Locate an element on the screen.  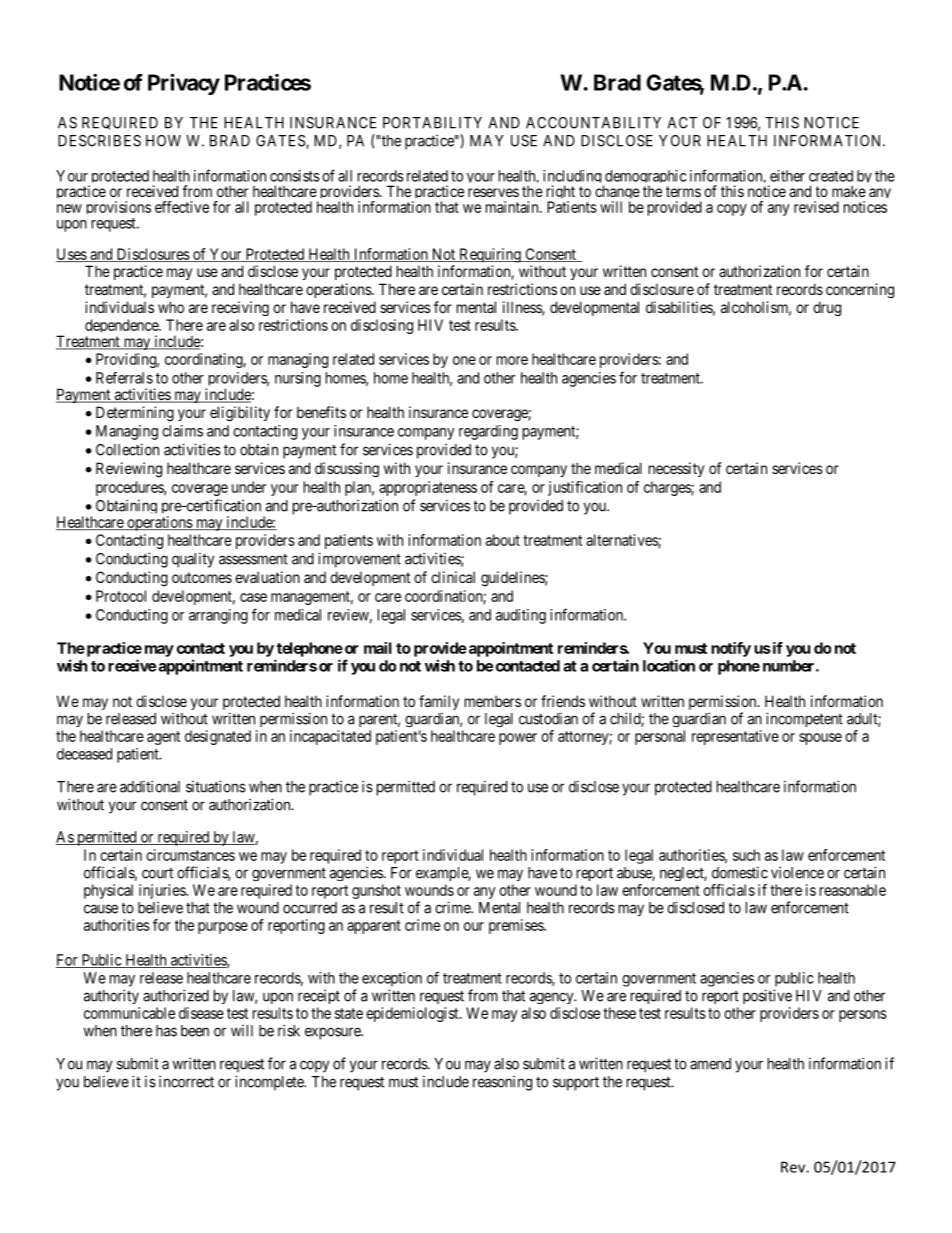
necessity is located at coordinates (676, 469).
